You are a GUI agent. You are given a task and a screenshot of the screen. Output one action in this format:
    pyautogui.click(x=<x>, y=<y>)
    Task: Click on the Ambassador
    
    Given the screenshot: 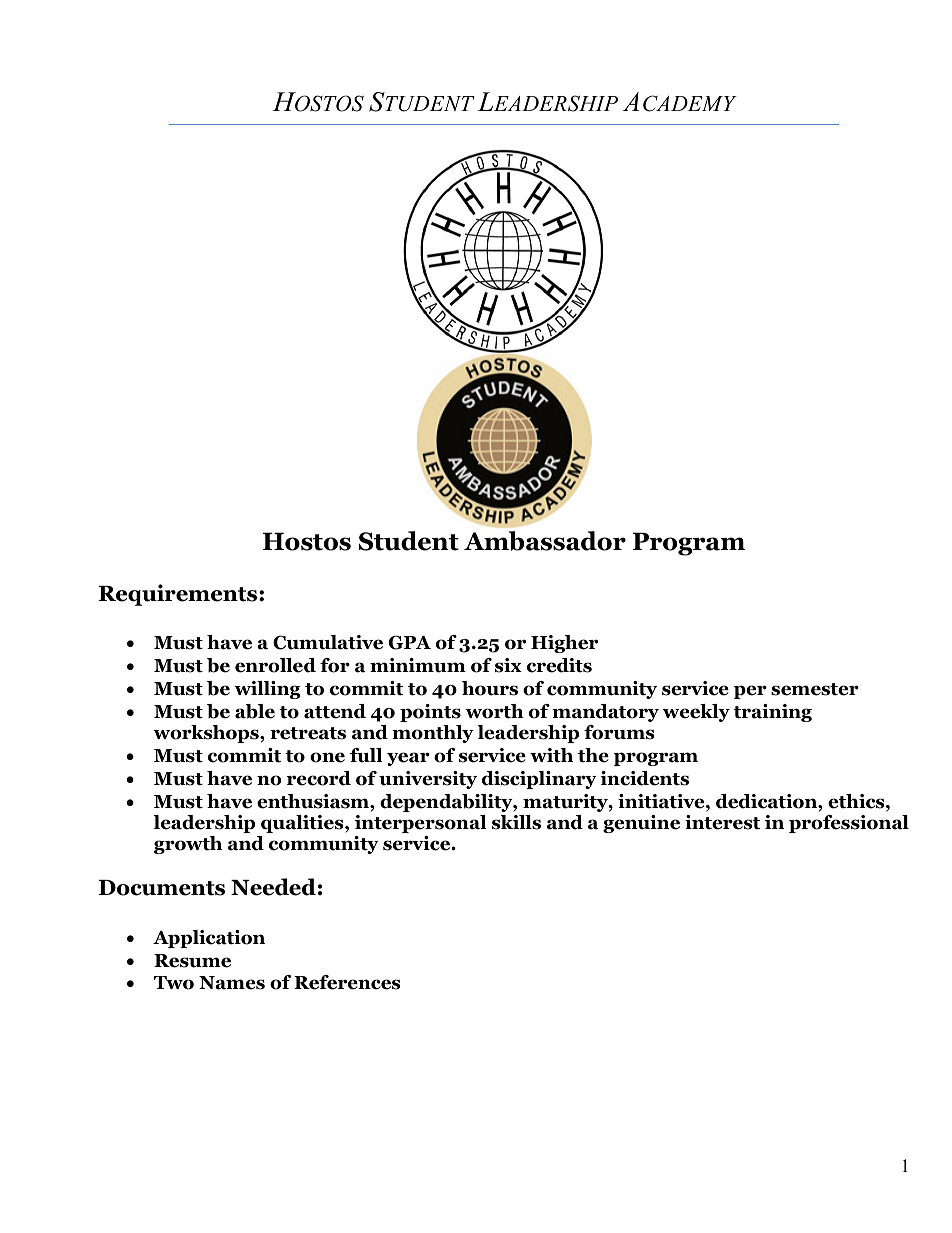 What is the action you would take?
    pyautogui.click(x=545, y=541)
